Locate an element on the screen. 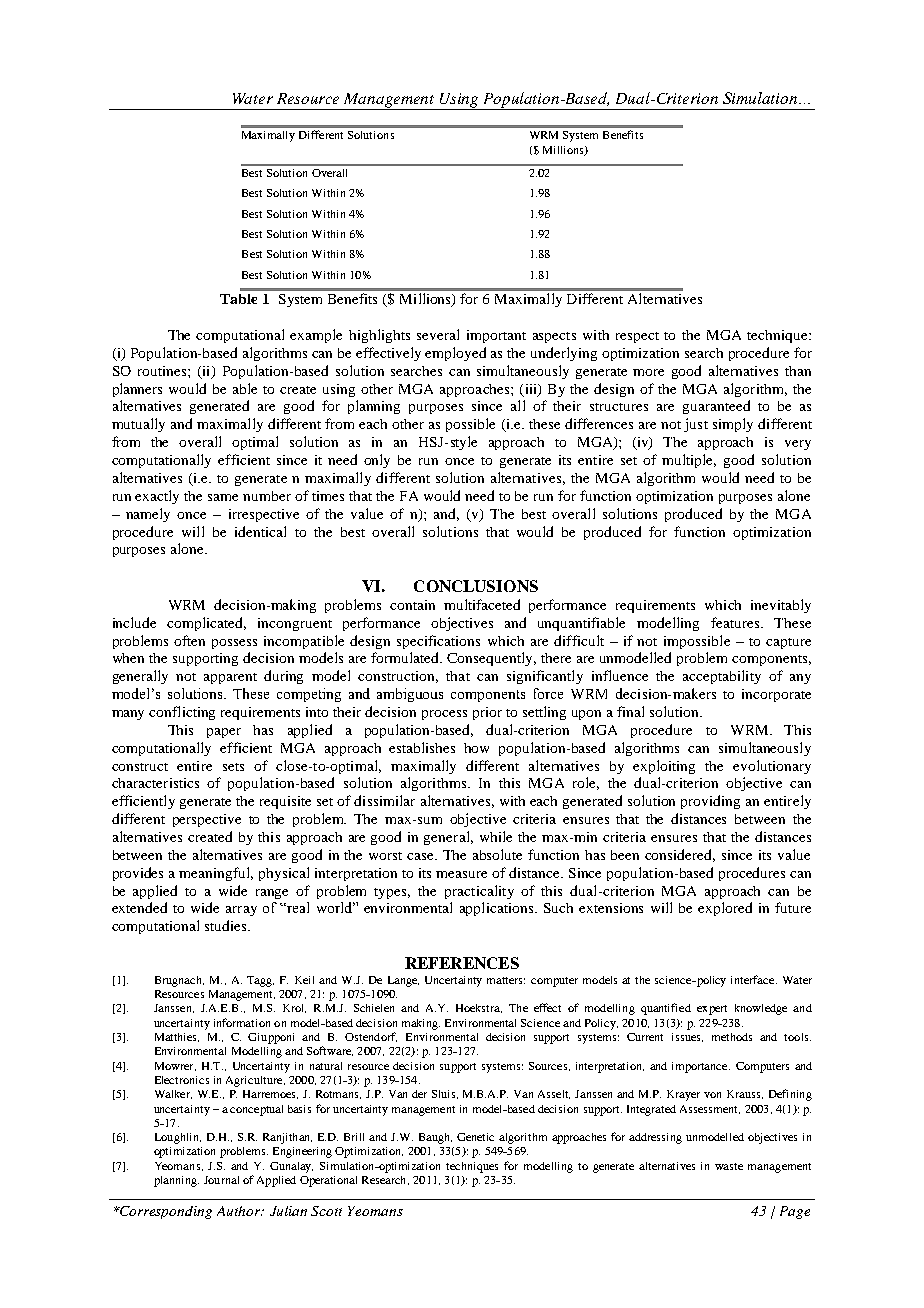  employed is located at coordinates (455, 354).
